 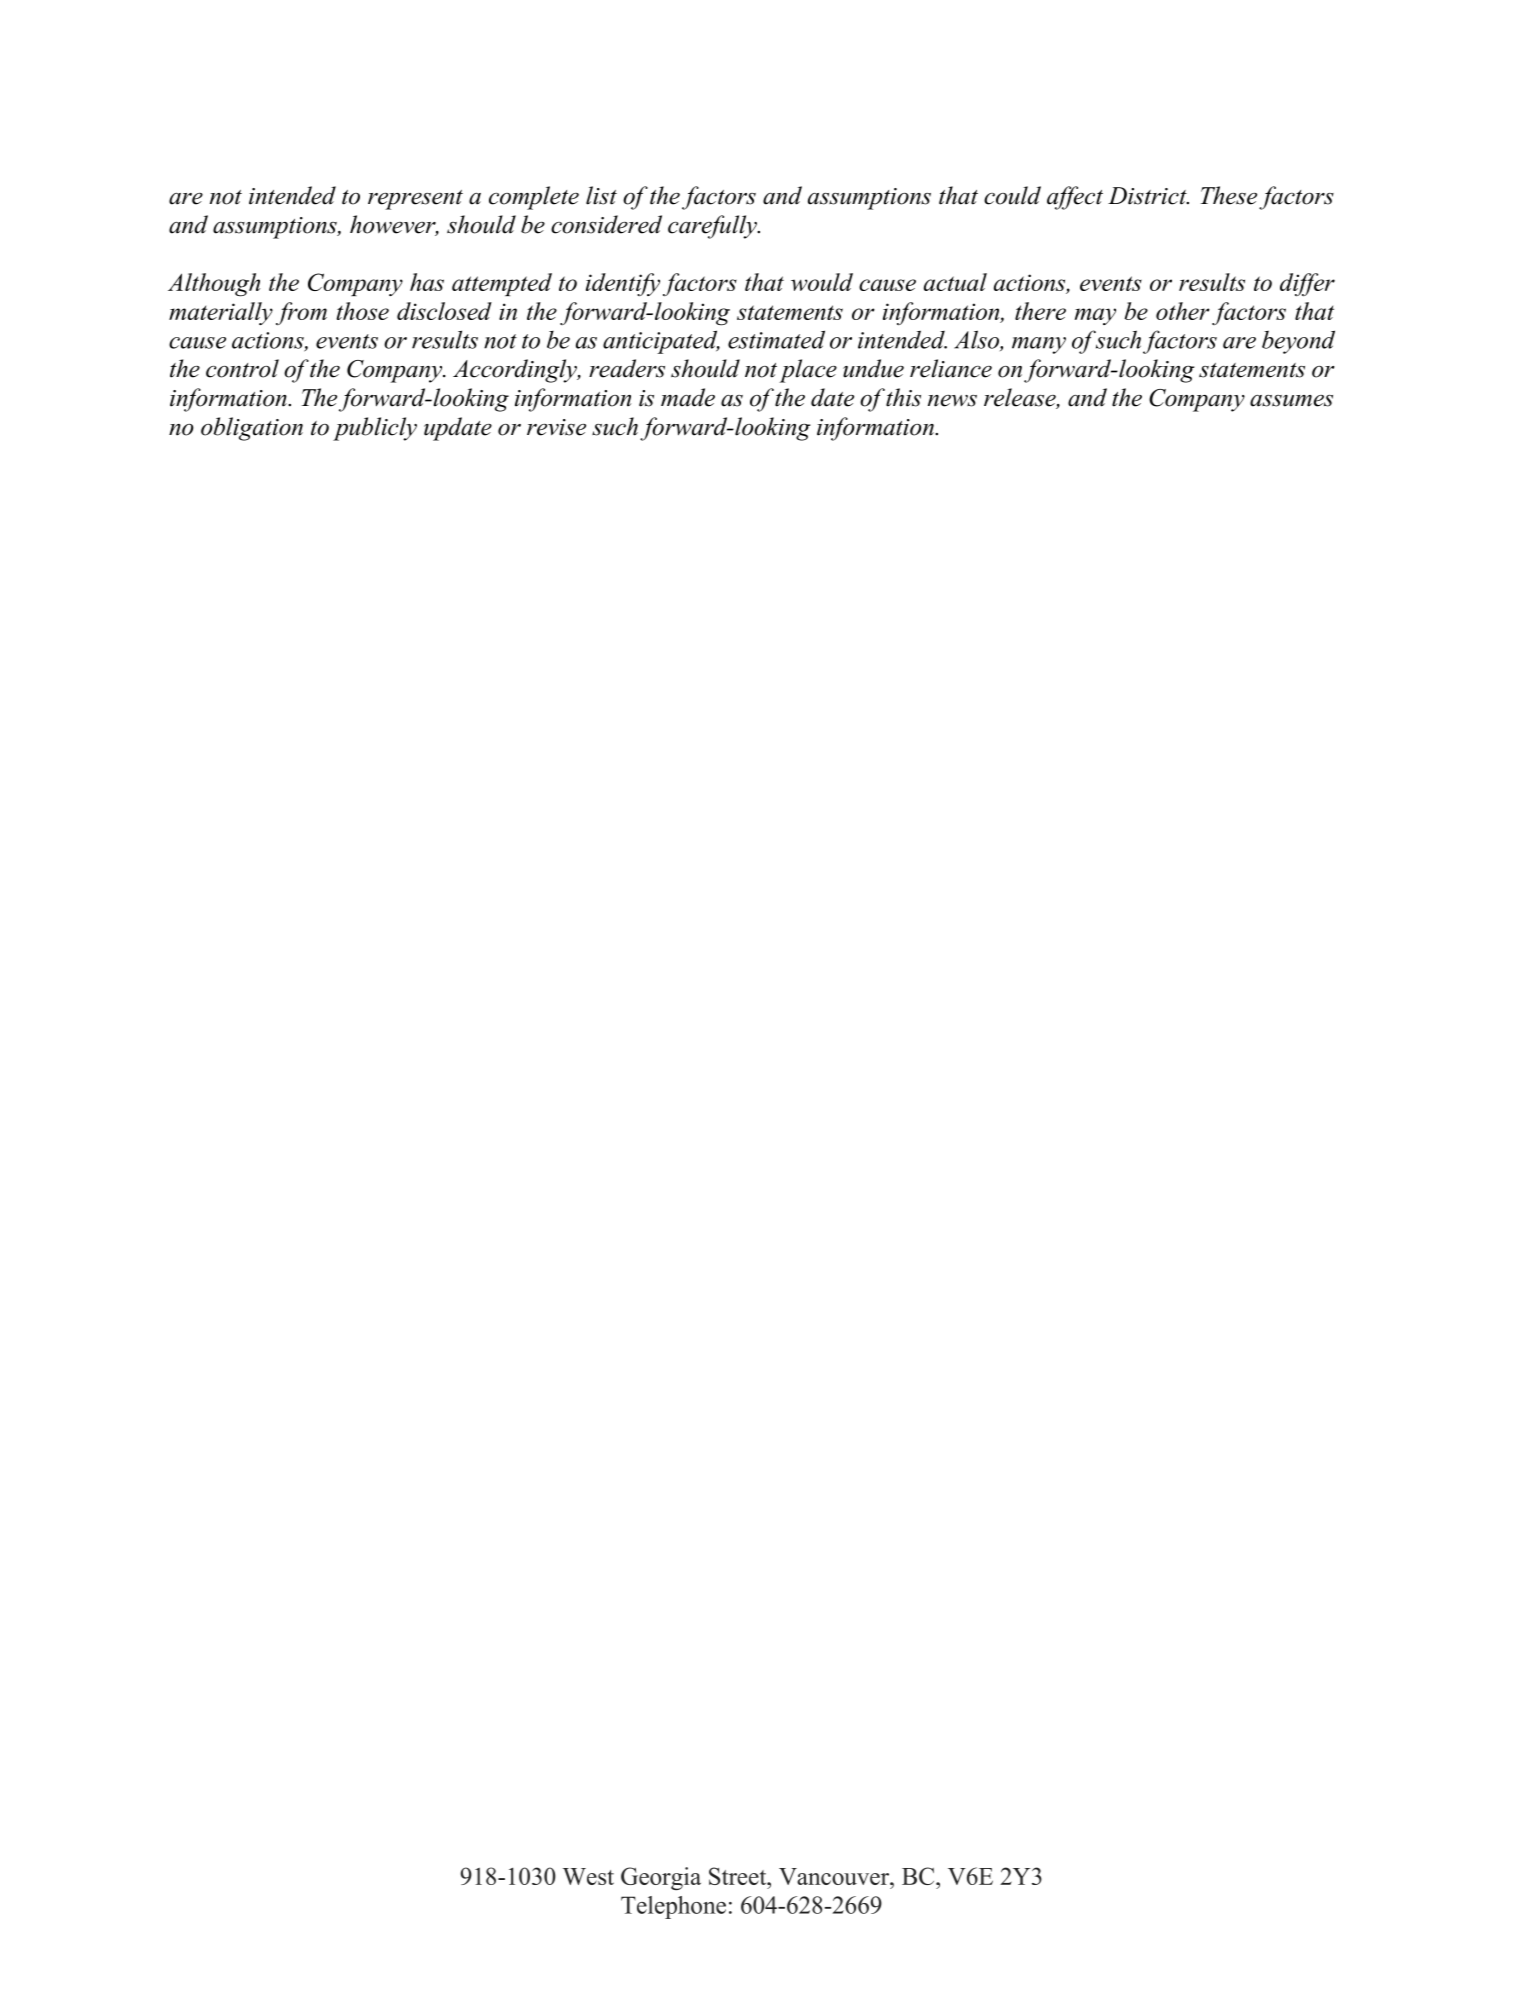 I want to click on District, so click(x=1148, y=196).
